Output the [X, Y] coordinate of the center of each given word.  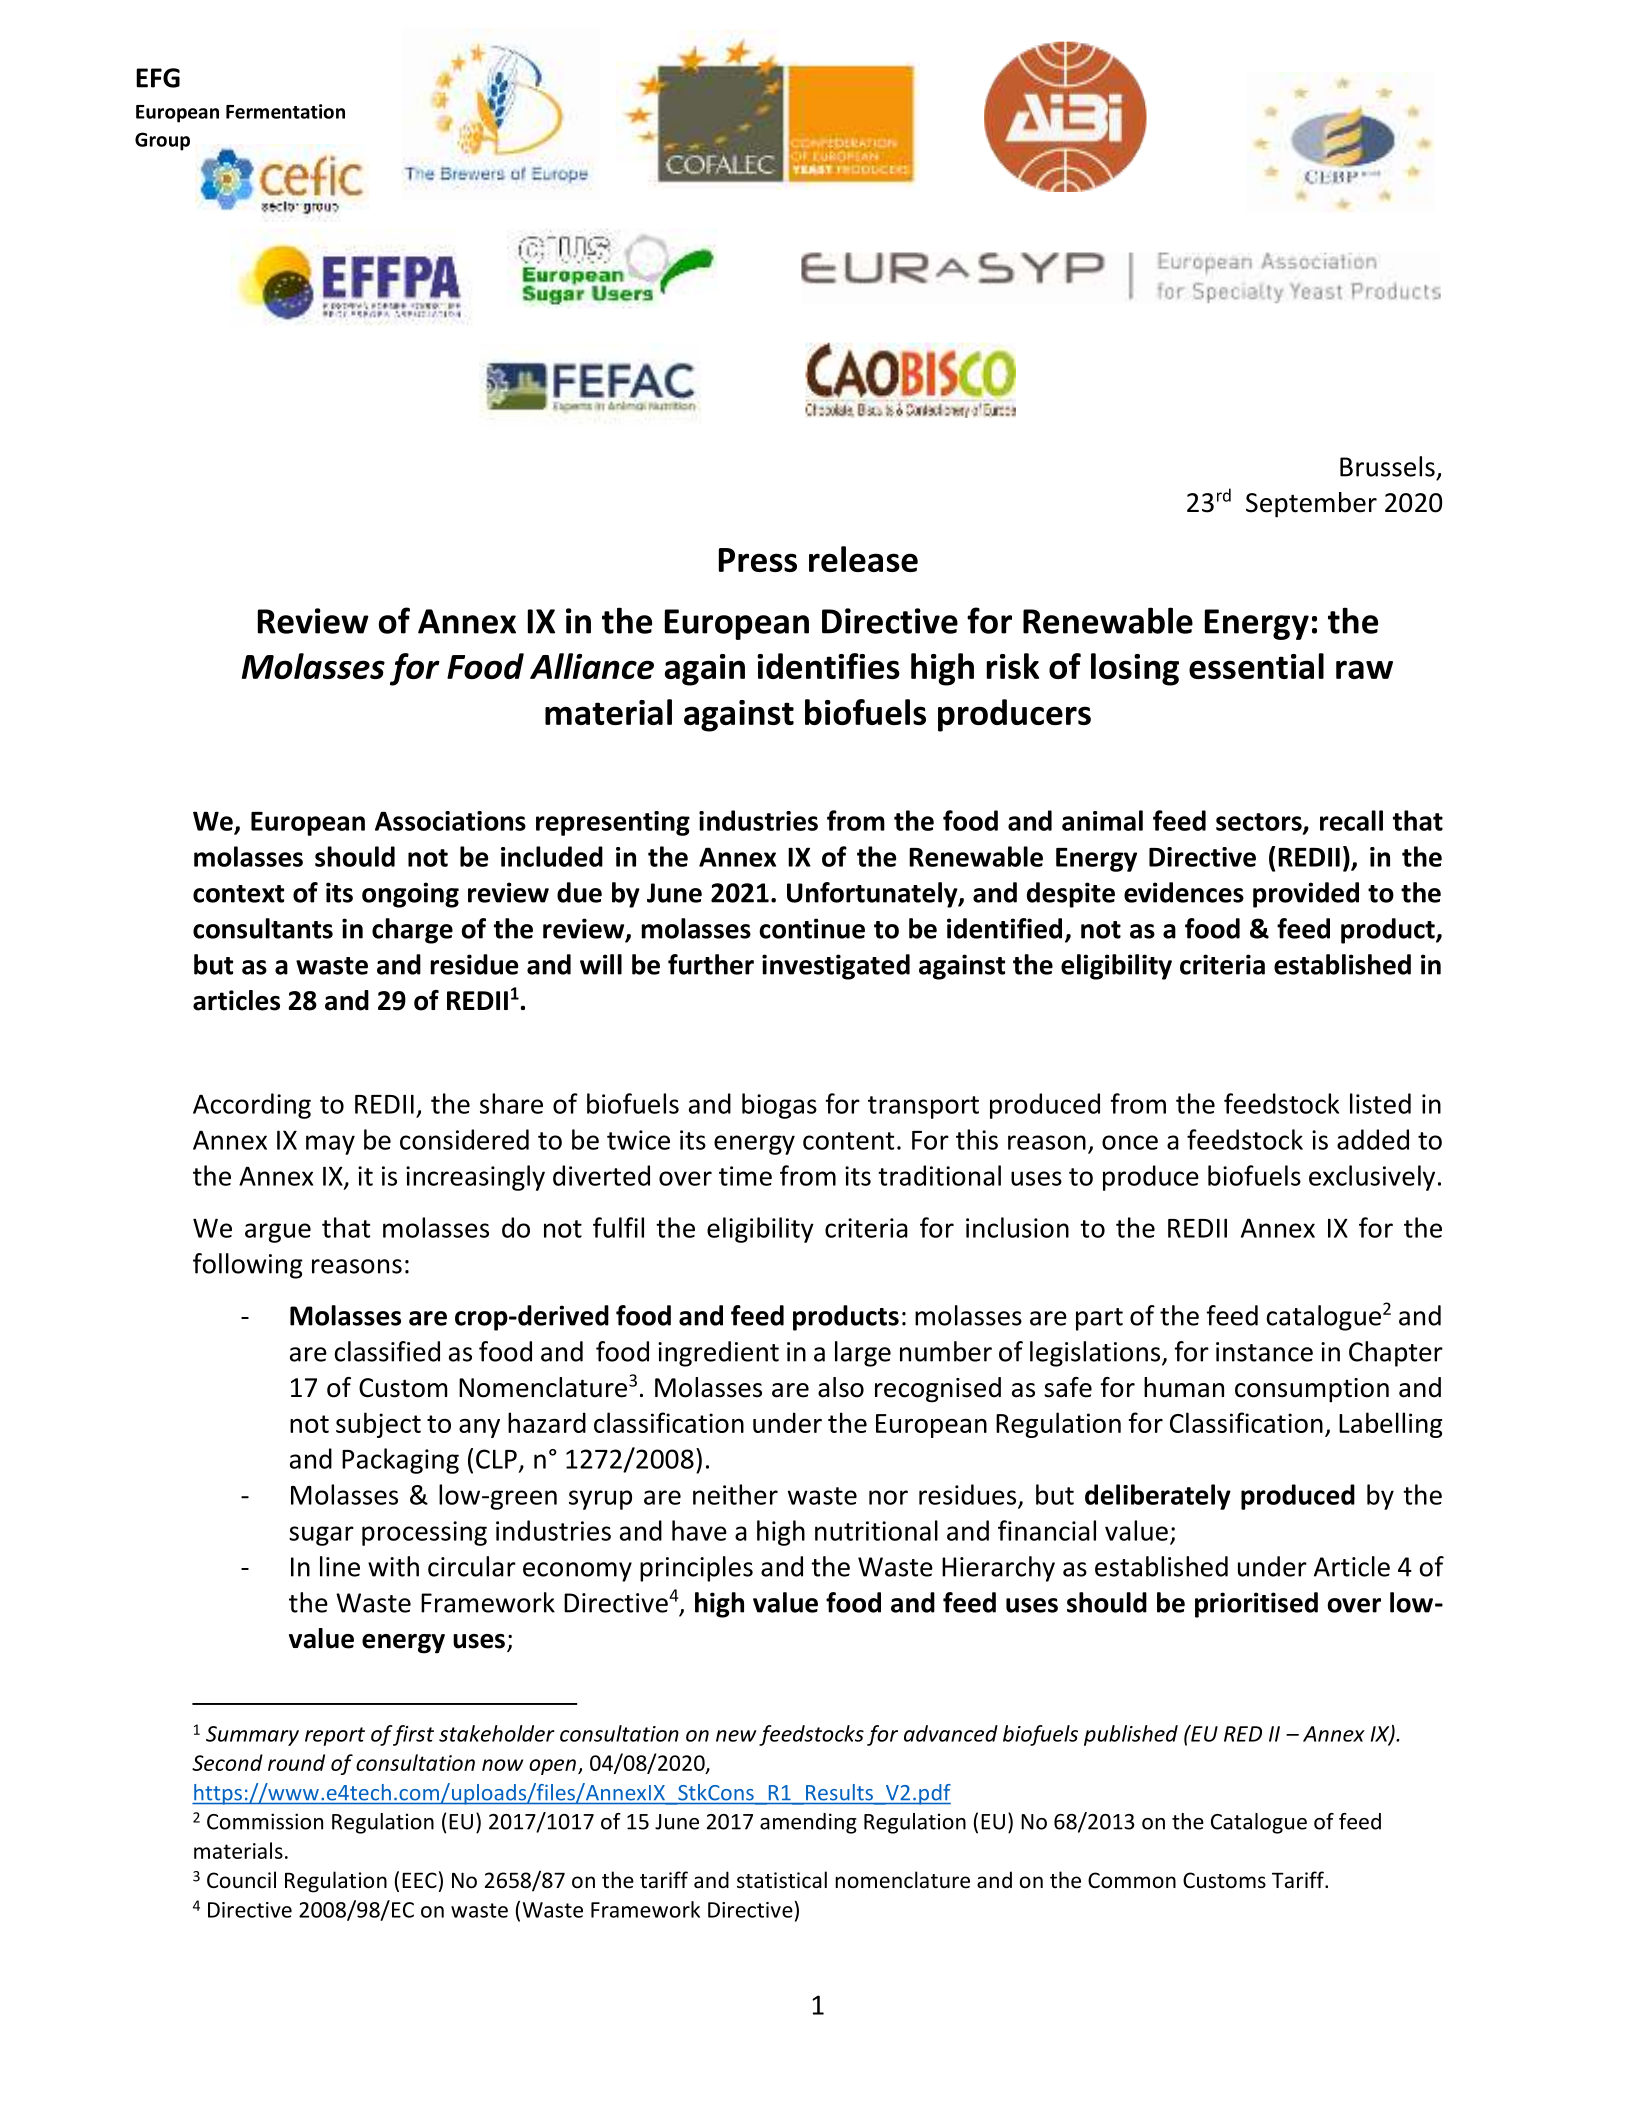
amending [808, 1823]
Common [1132, 1880]
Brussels [1387, 466]
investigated [836, 967]
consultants [263, 928]
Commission [265, 1821]
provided [1306, 895]
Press [758, 560]
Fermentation [285, 111]
